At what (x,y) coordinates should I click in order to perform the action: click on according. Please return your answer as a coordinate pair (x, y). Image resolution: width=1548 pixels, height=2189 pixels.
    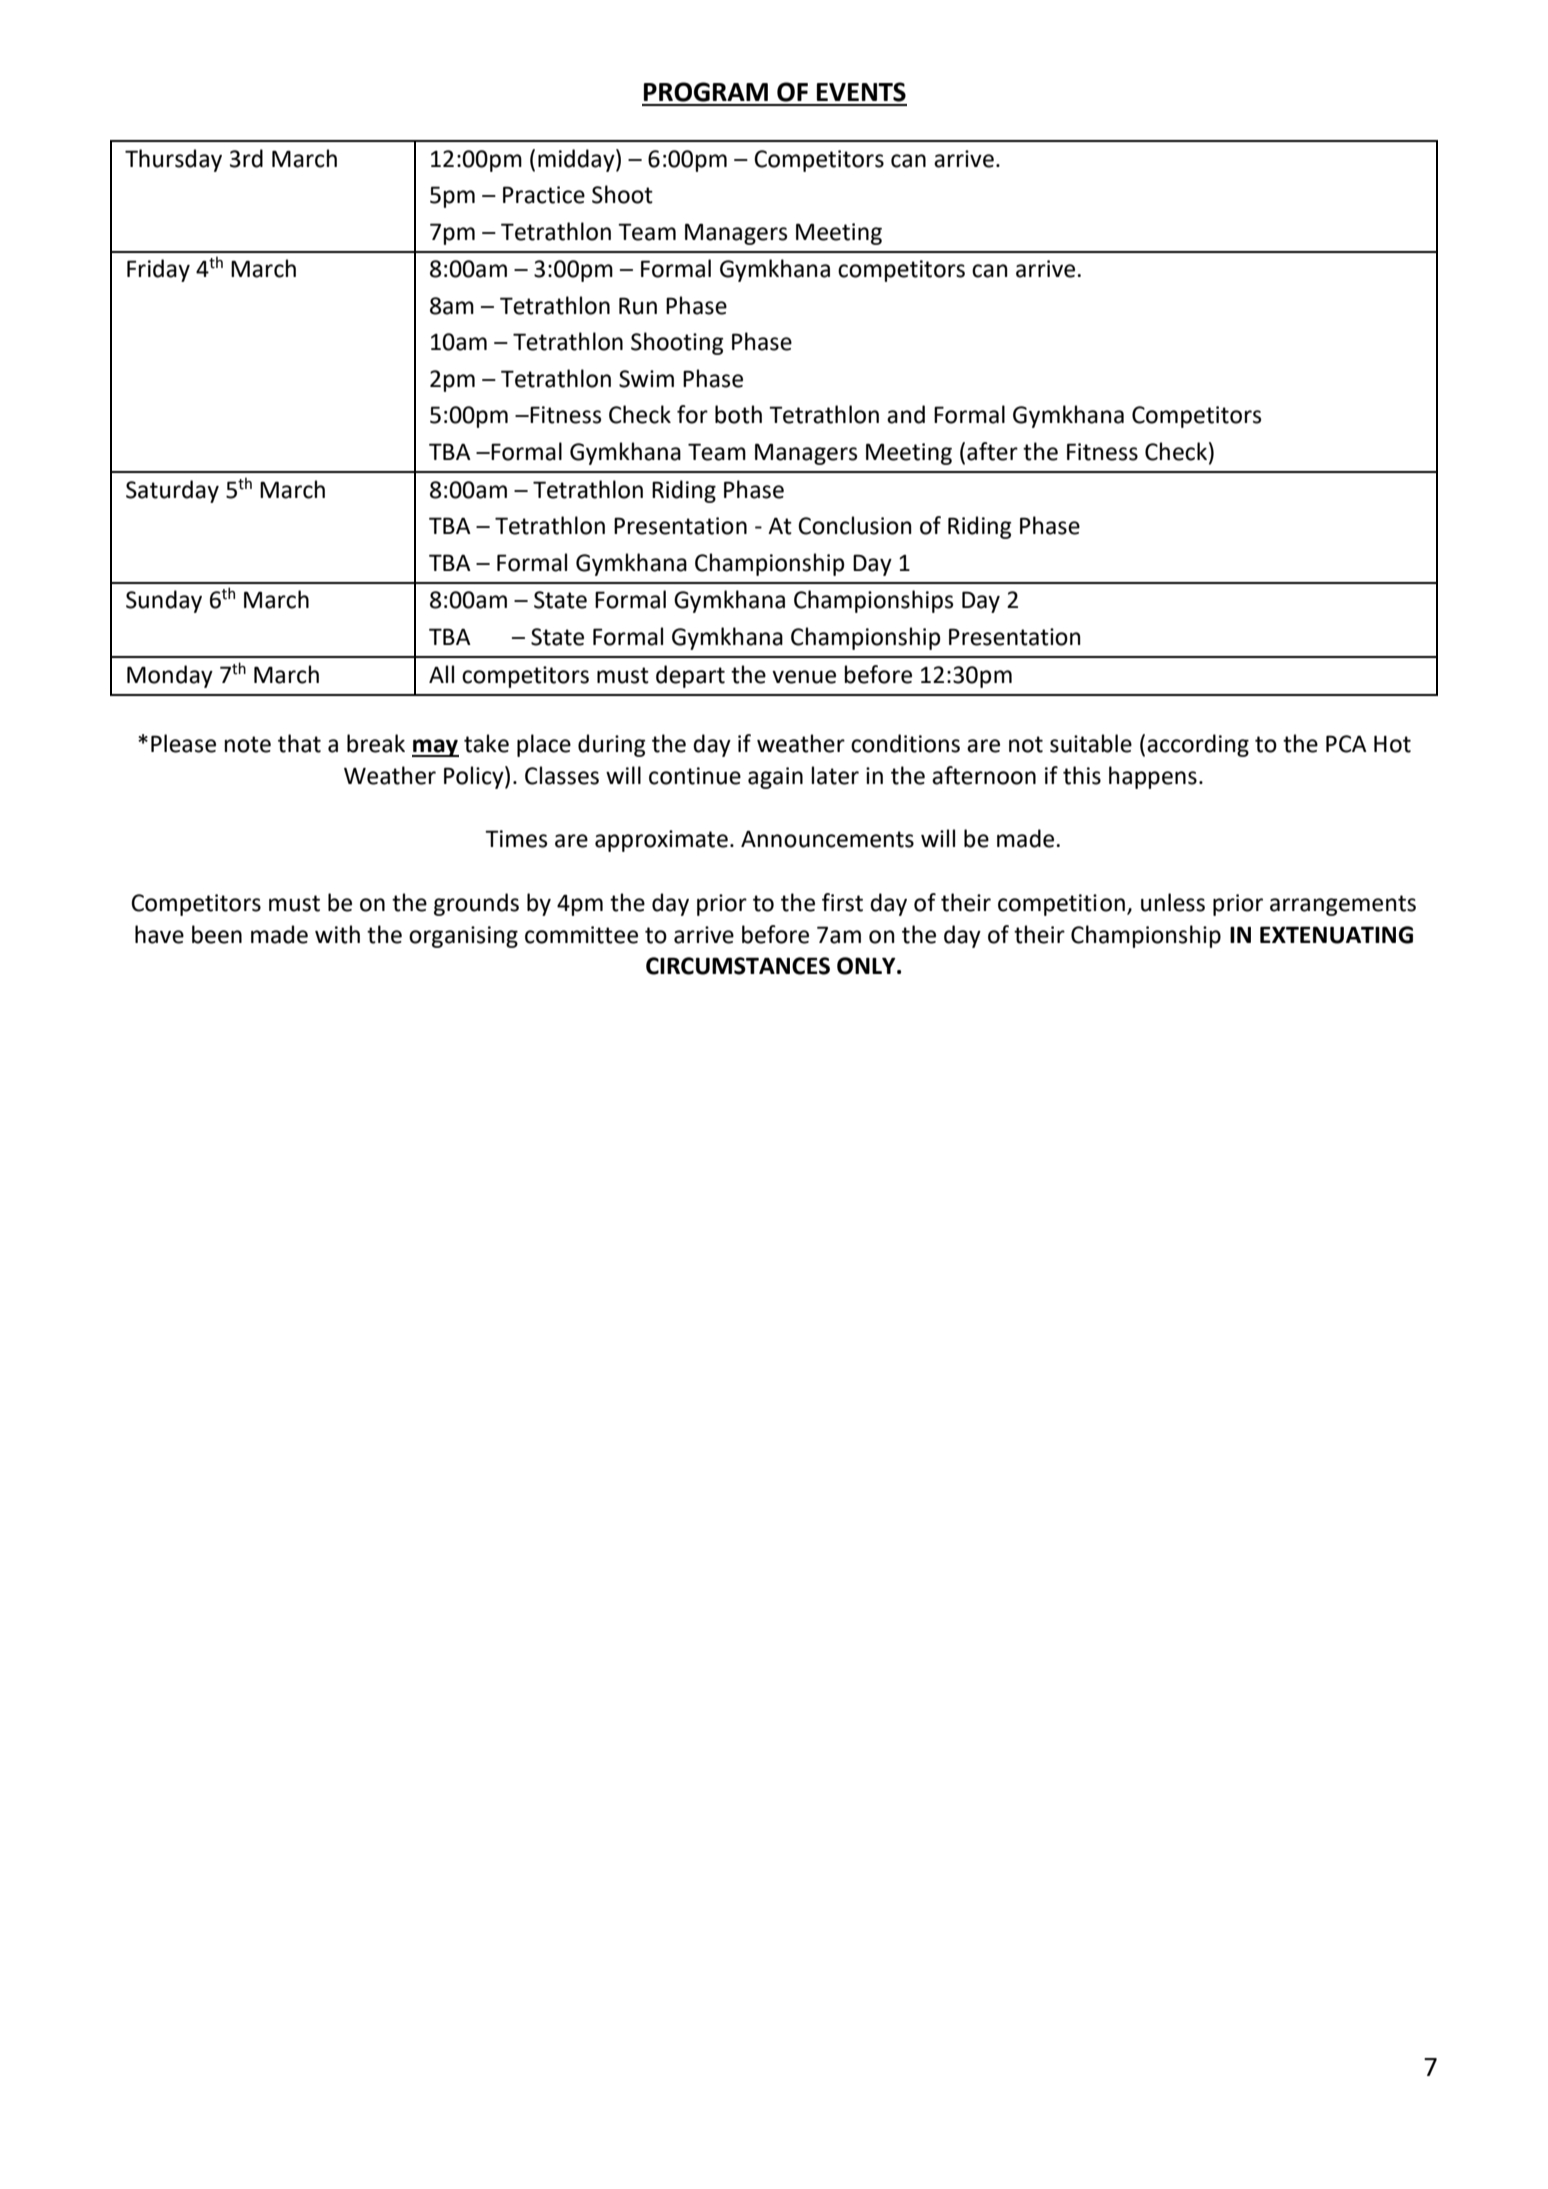
    Looking at the image, I should click on (1198, 745).
